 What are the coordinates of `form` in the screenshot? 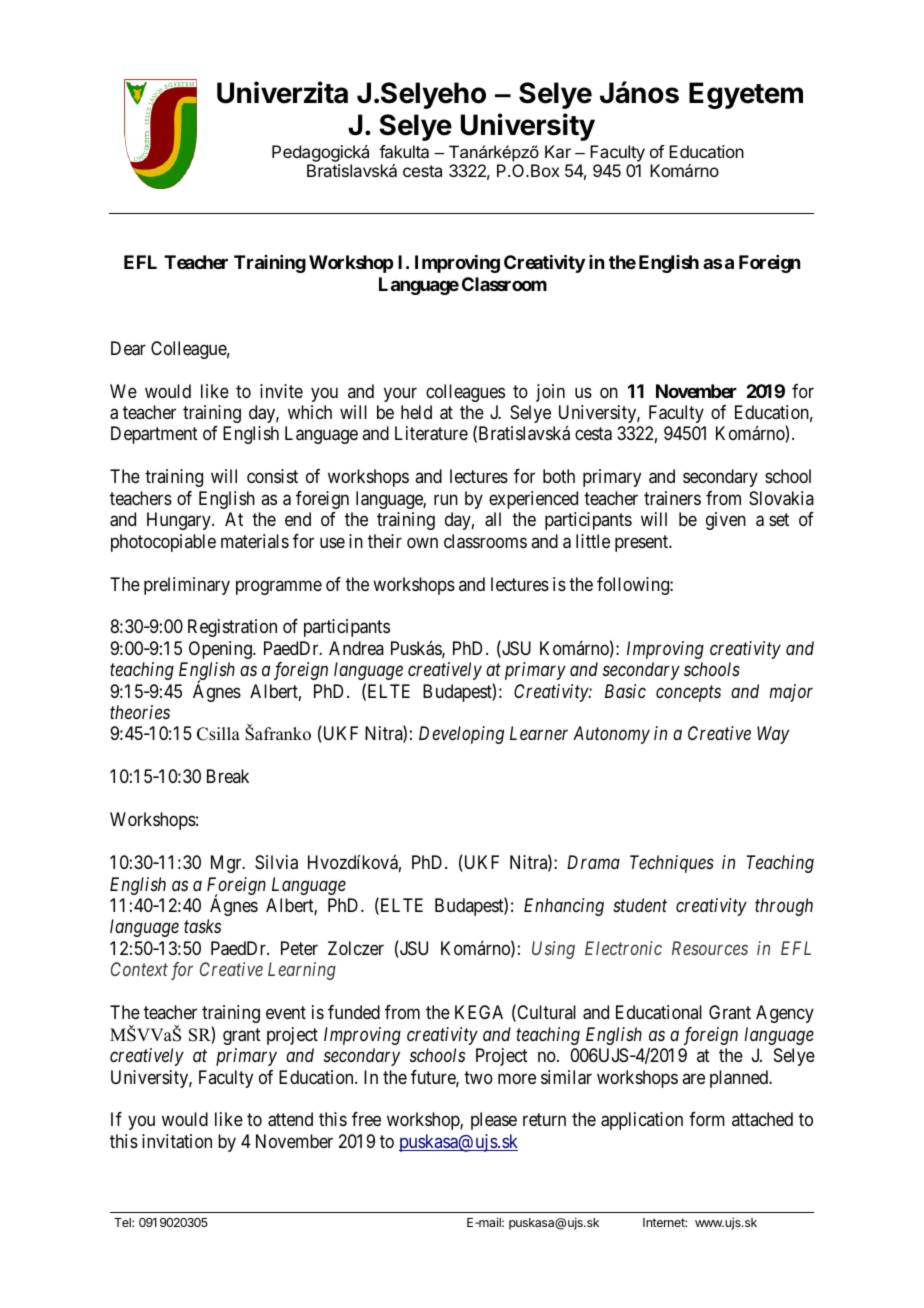 It's located at (707, 1119).
